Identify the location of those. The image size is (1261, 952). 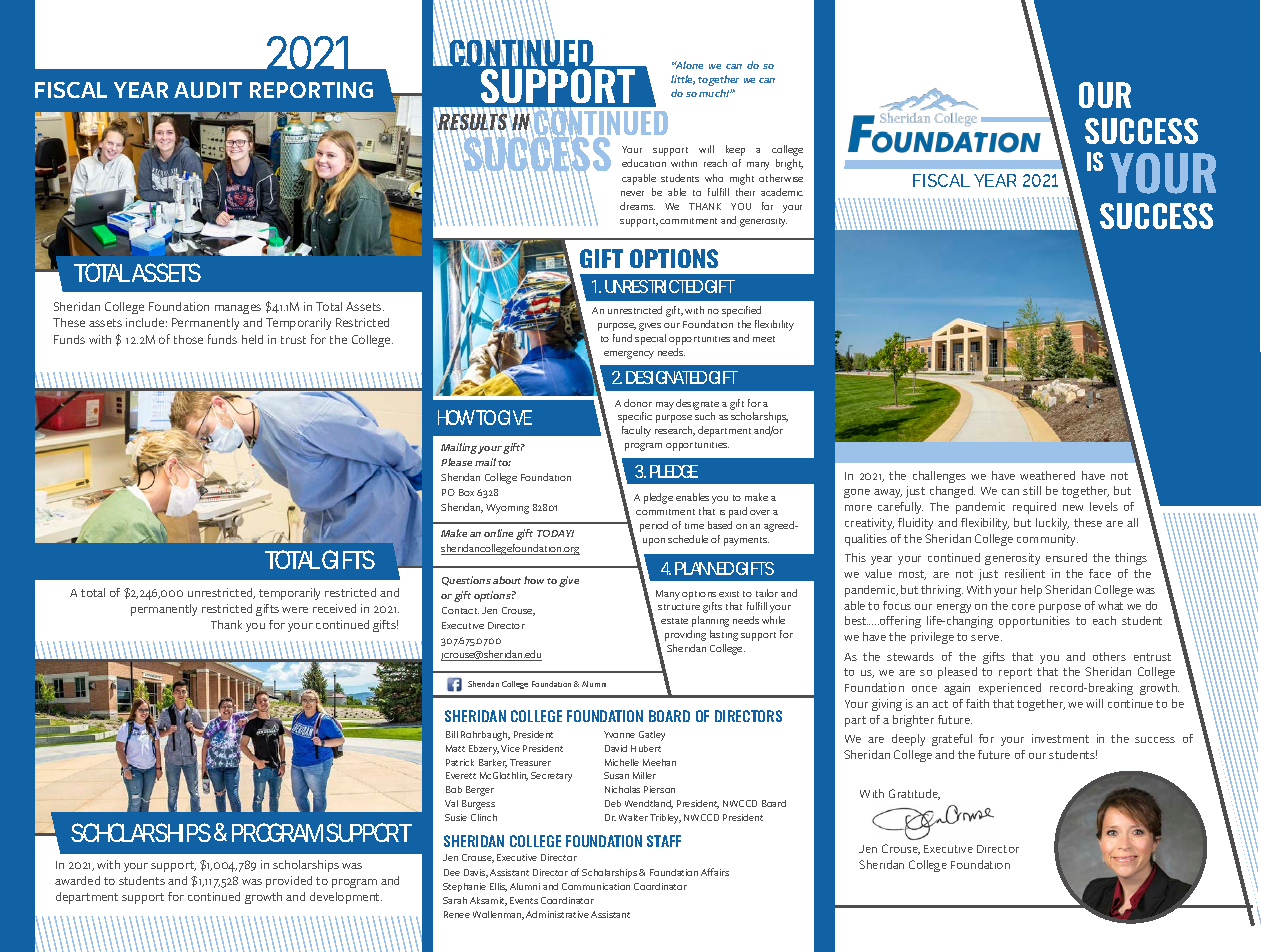
(188, 339).
